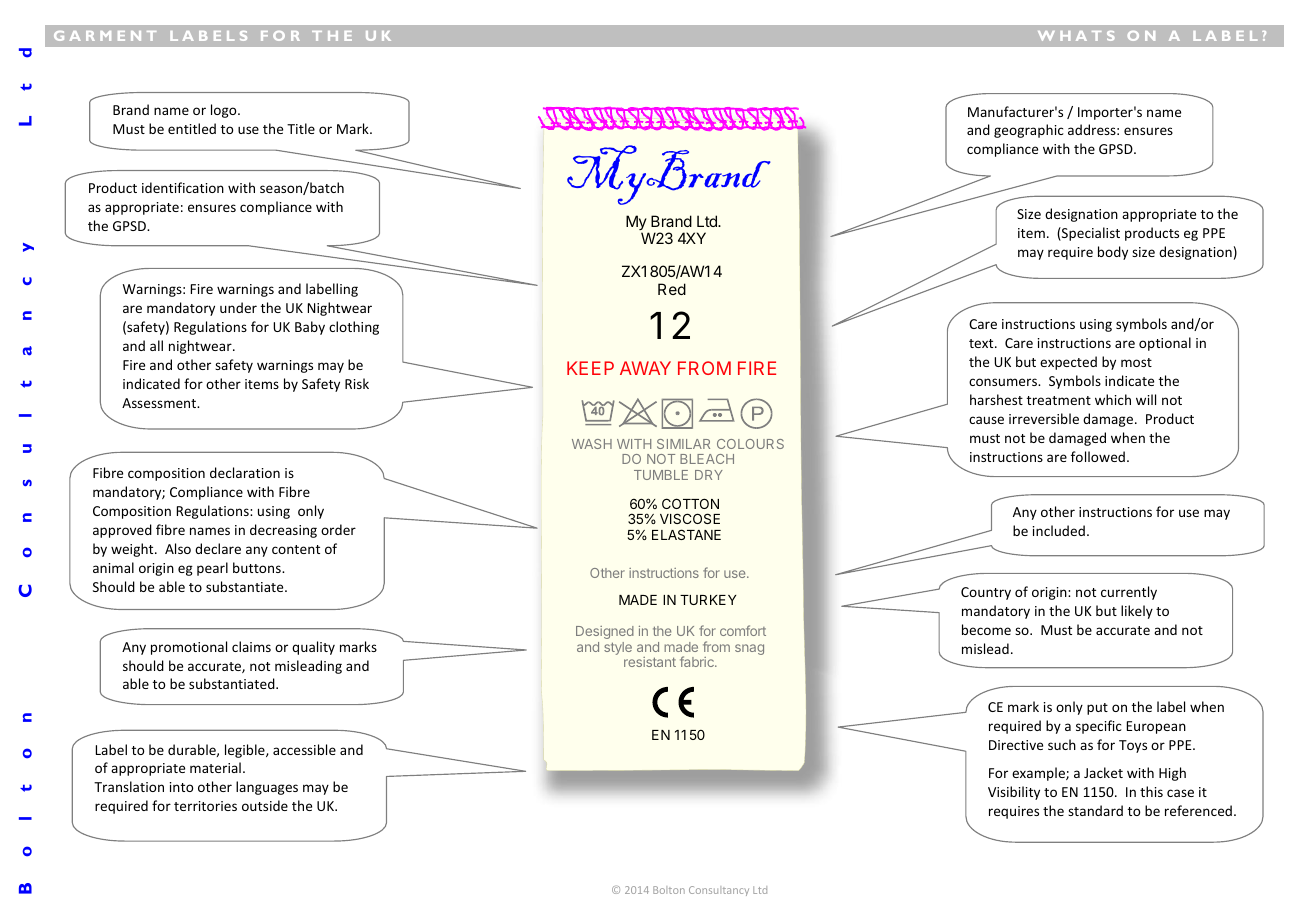 Image resolution: width=1308 pixels, height=924 pixels. Describe the element at coordinates (1090, 234) in the image. I see `Specialist` at that location.
